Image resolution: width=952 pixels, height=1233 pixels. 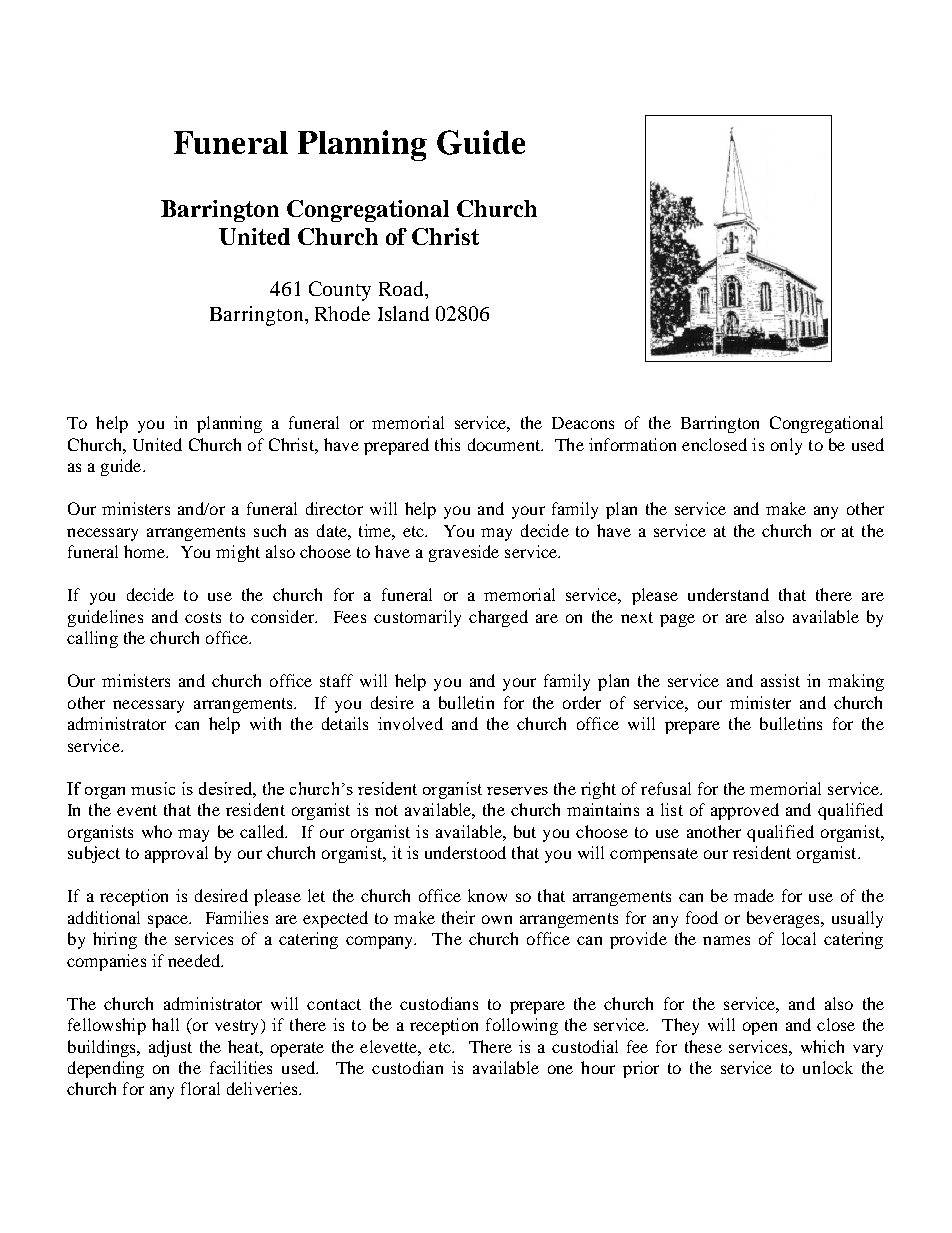 What do you see at coordinates (403, 313) in the document?
I see `Island` at bounding box center [403, 313].
